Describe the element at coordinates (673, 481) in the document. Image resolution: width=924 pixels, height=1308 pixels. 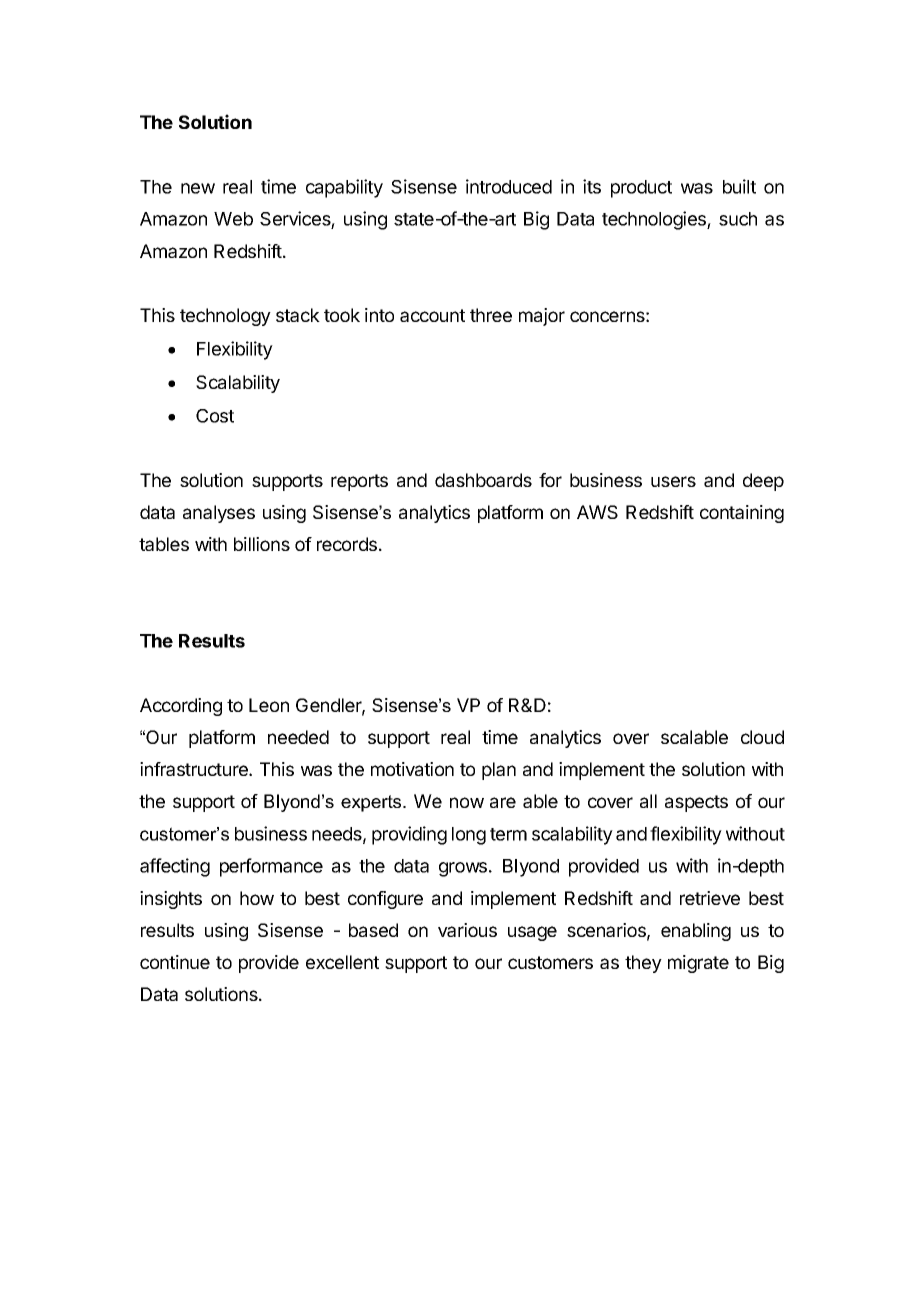
I see `users` at that location.
